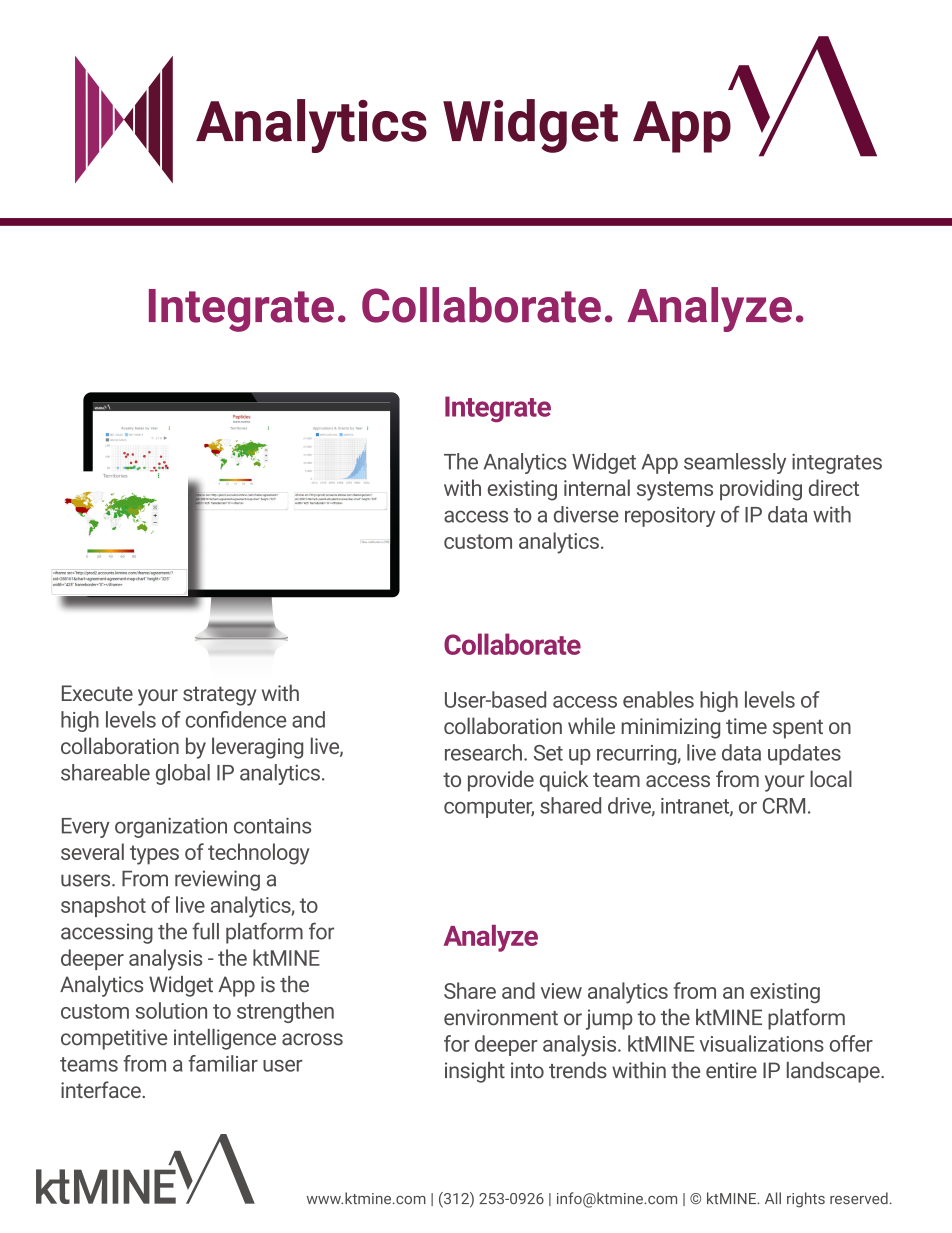 The image size is (952, 1233). Describe the element at coordinates (746, 726) in the screenshot. I see `time` at that location.
